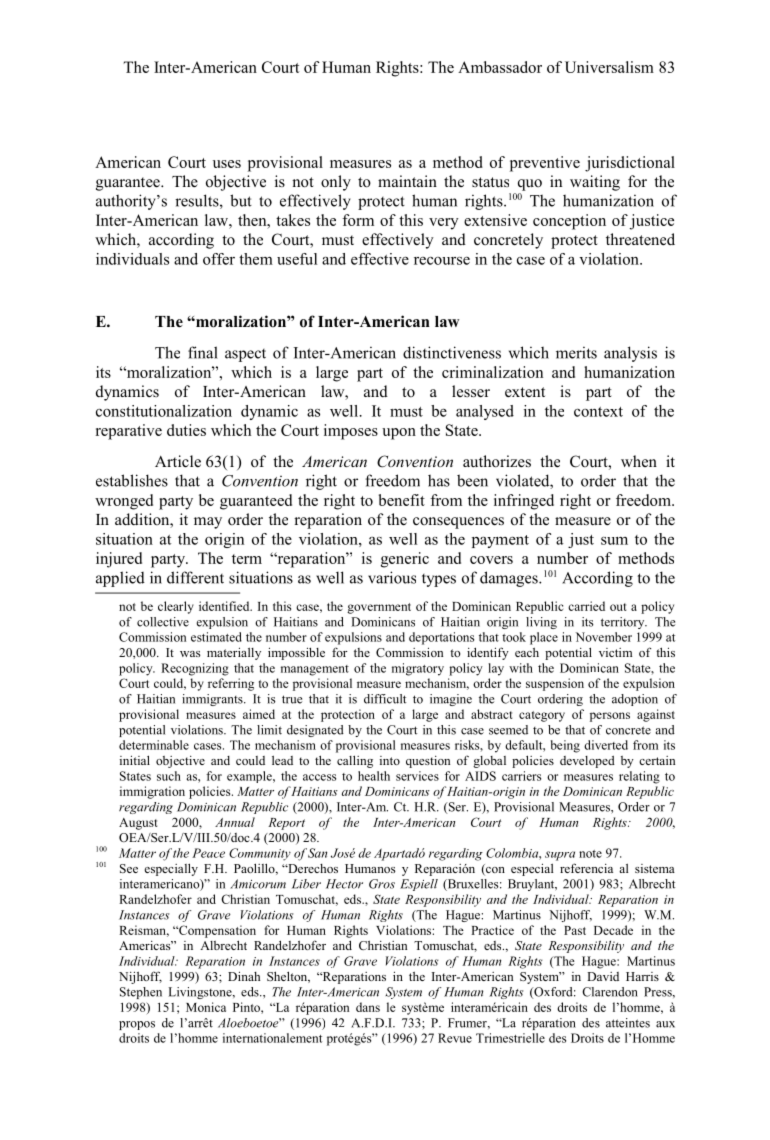 This image has height=1140, width=770. I want to click on immigrants, so click(213, 700).
